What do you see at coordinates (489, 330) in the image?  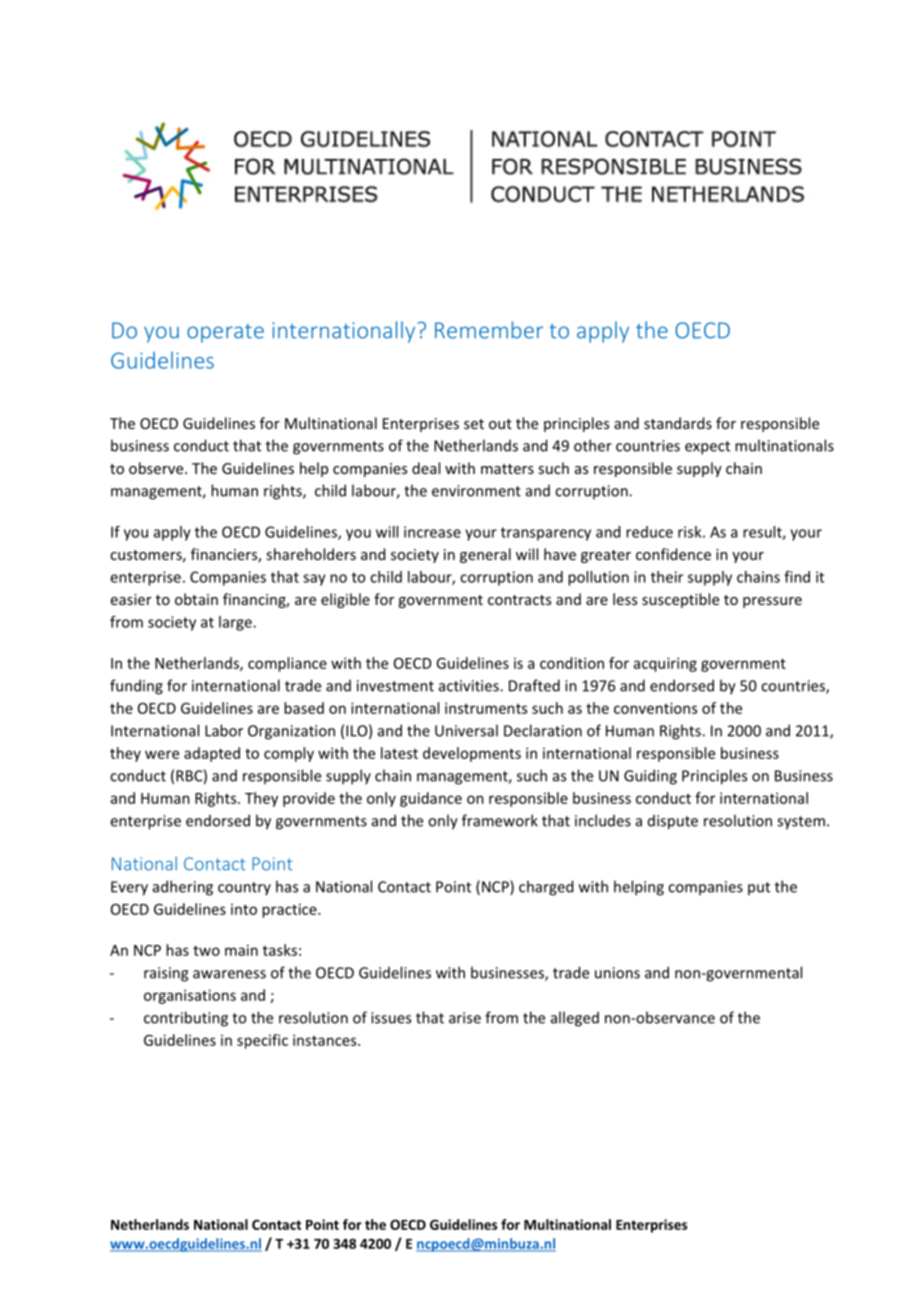 I see `Remember` at bounding box center [489, 330].
